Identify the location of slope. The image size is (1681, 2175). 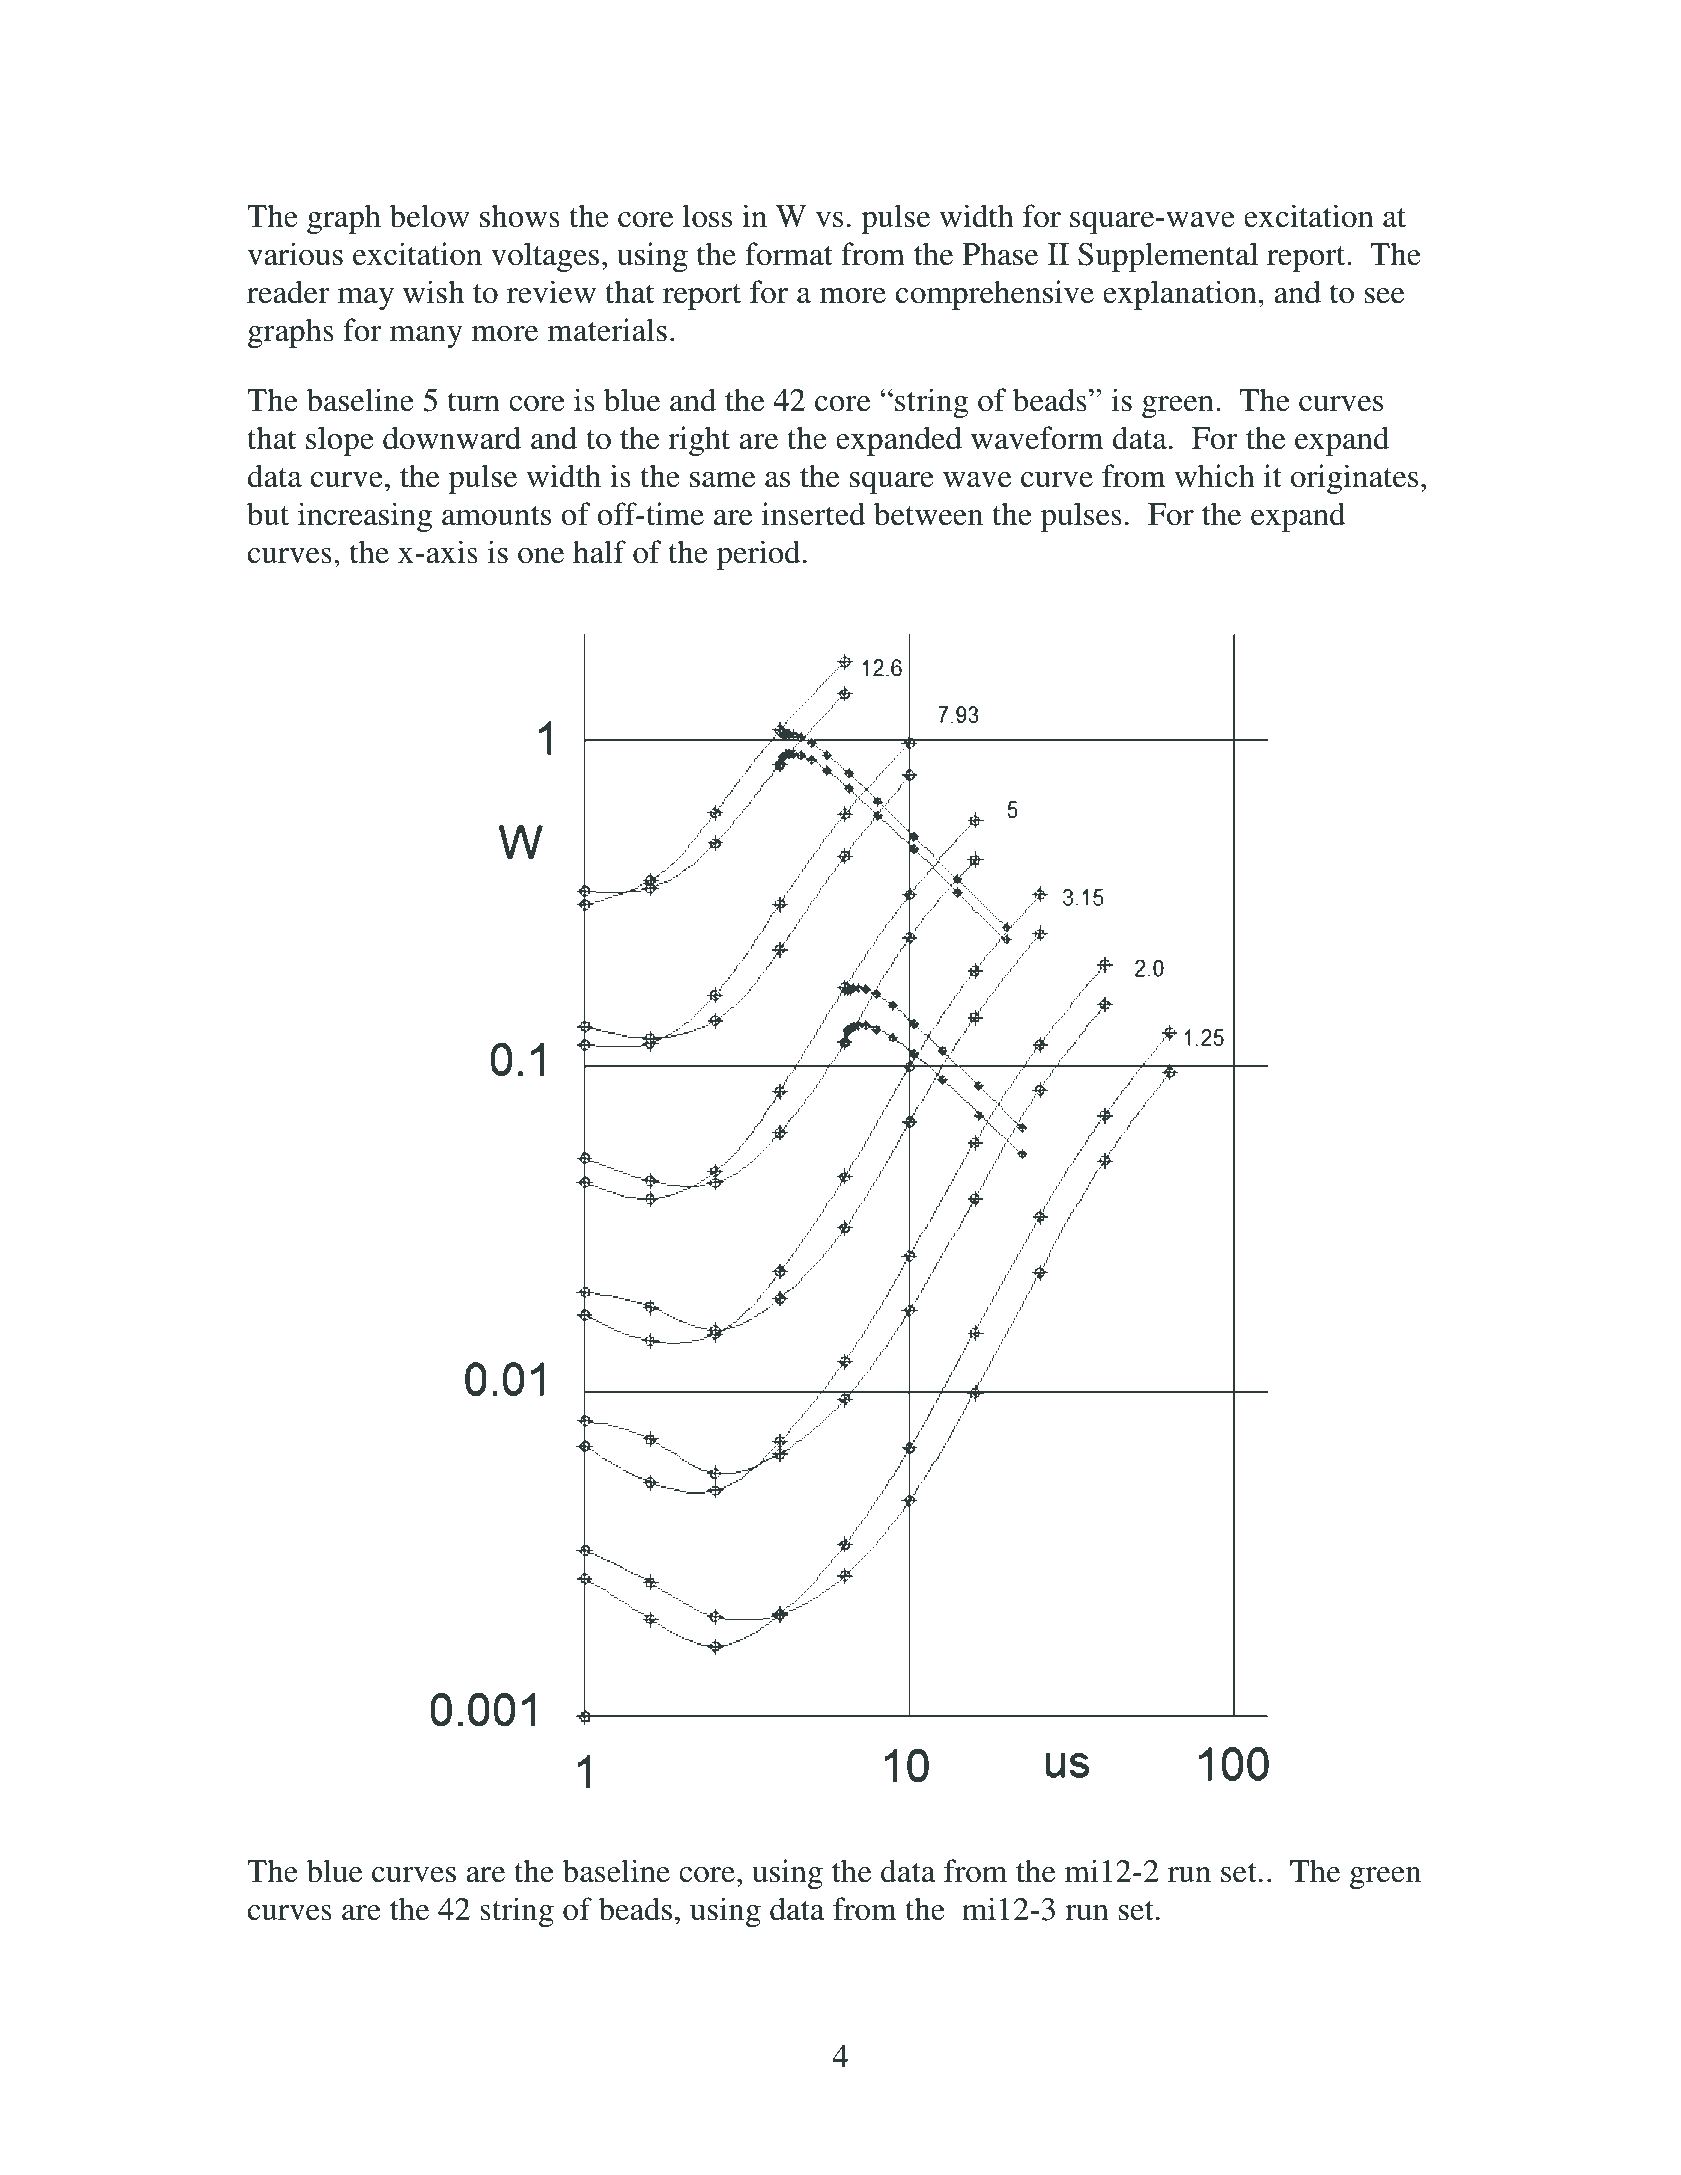
(340, 441).
